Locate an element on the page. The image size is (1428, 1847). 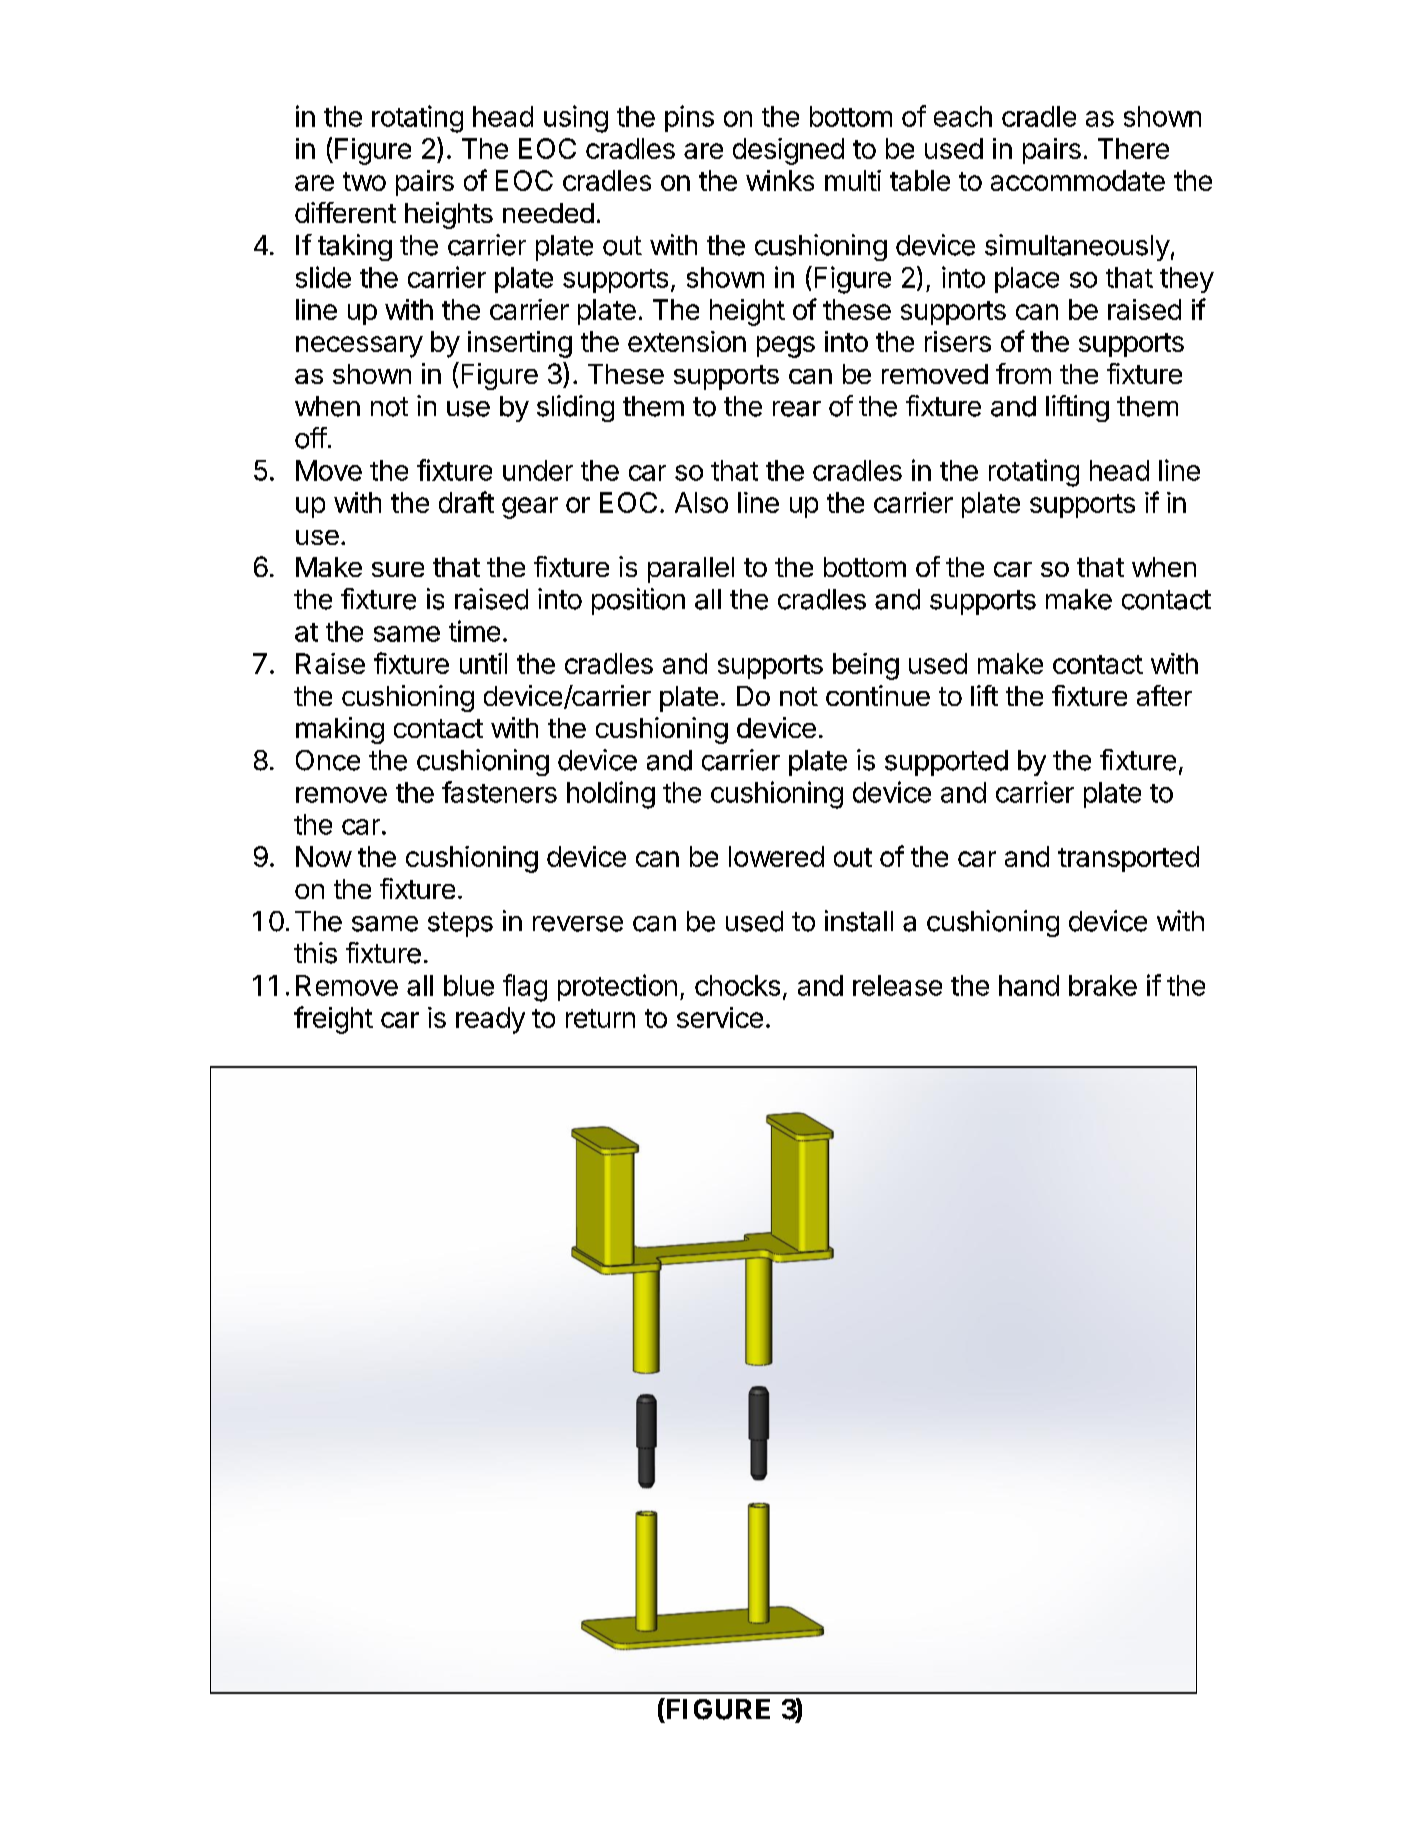
blue is located at coordinates (469, 985).
